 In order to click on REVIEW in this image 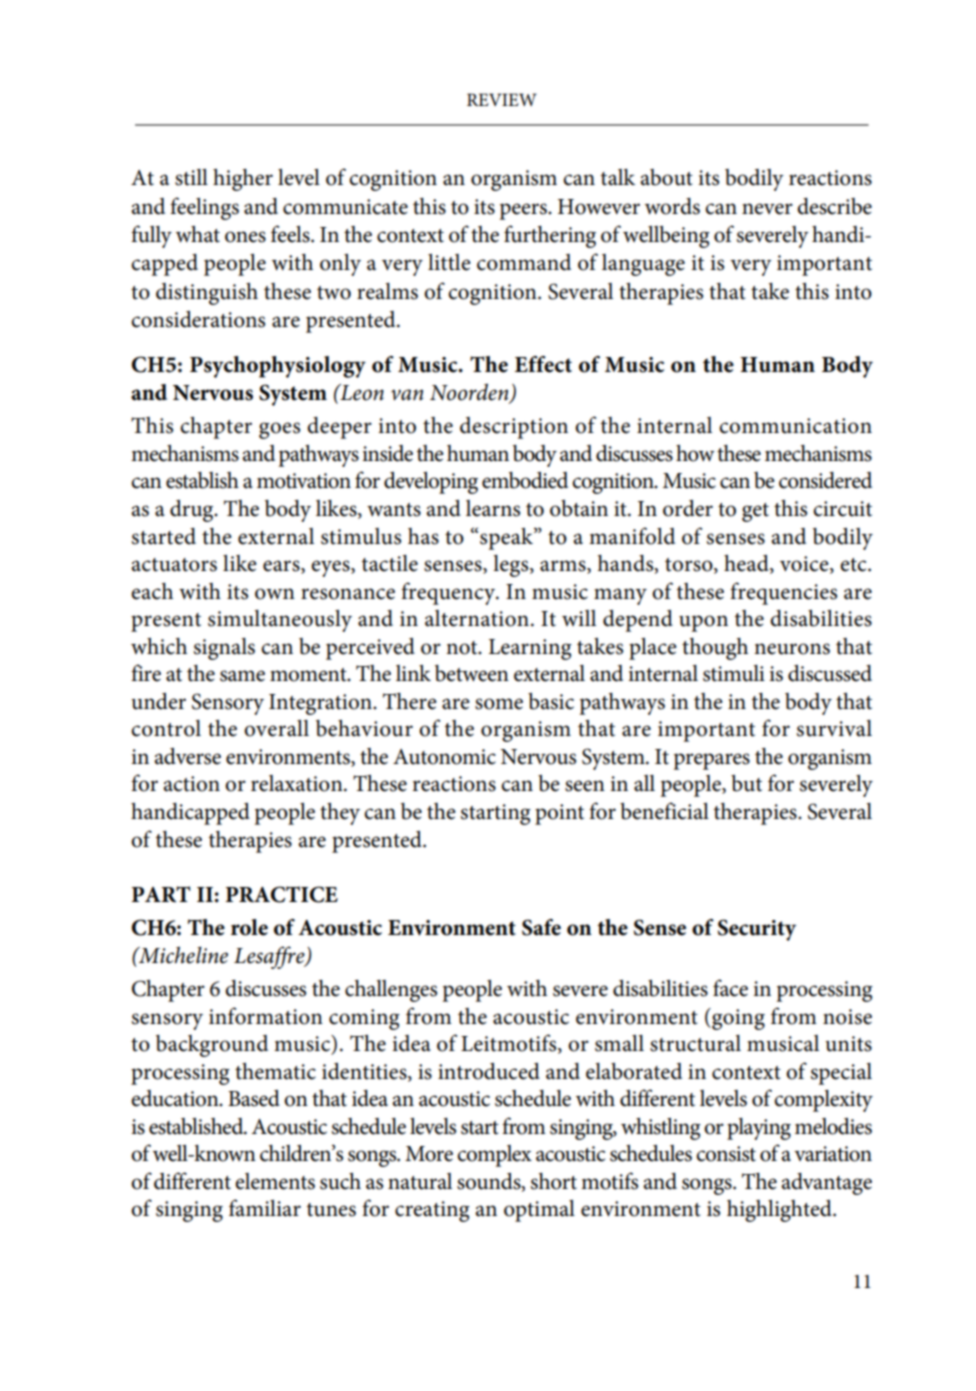, I will do `click(502, 99)`.
